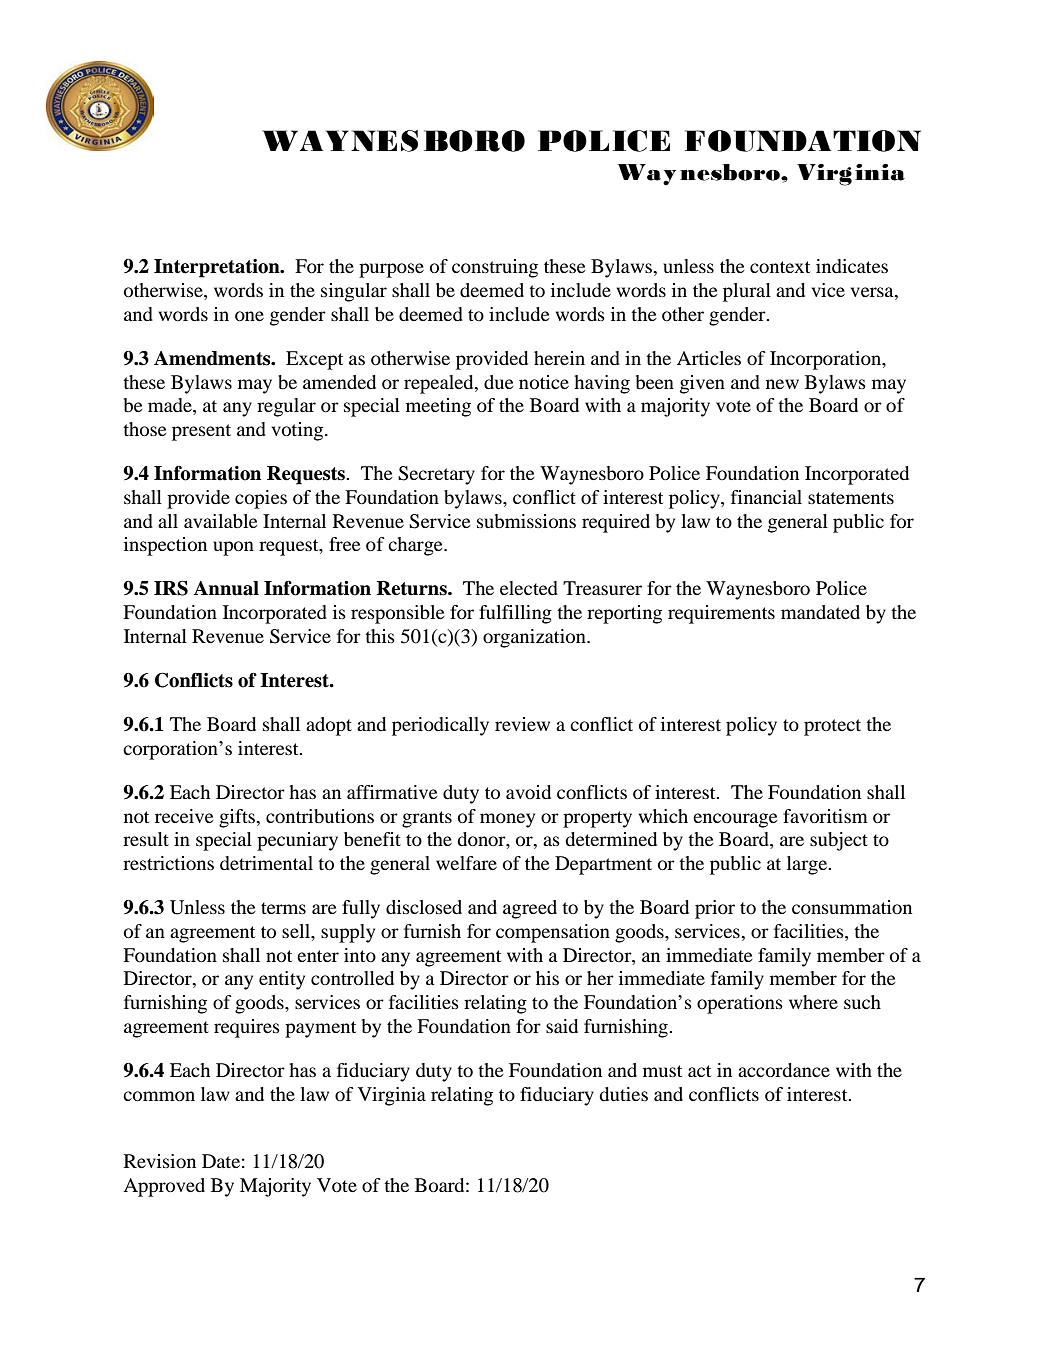 The width and height of the screenshot is (1049, 1358). What do you see at coordinates (495, 268) in the screenshot?
I see `construing` at bounding box center [495, 268].
